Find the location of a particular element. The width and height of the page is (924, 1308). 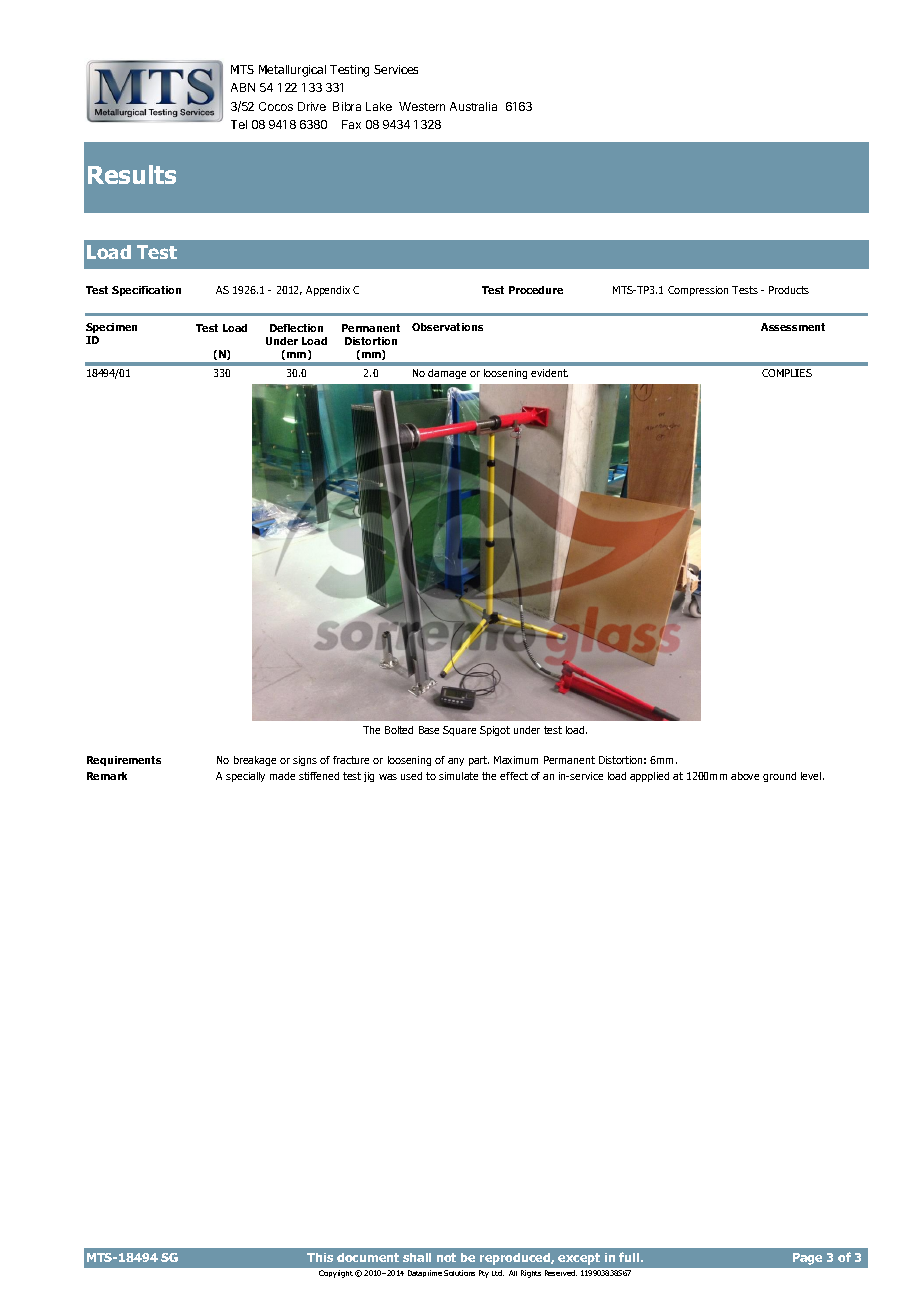

Tel is located at coordinates (239, 124).
